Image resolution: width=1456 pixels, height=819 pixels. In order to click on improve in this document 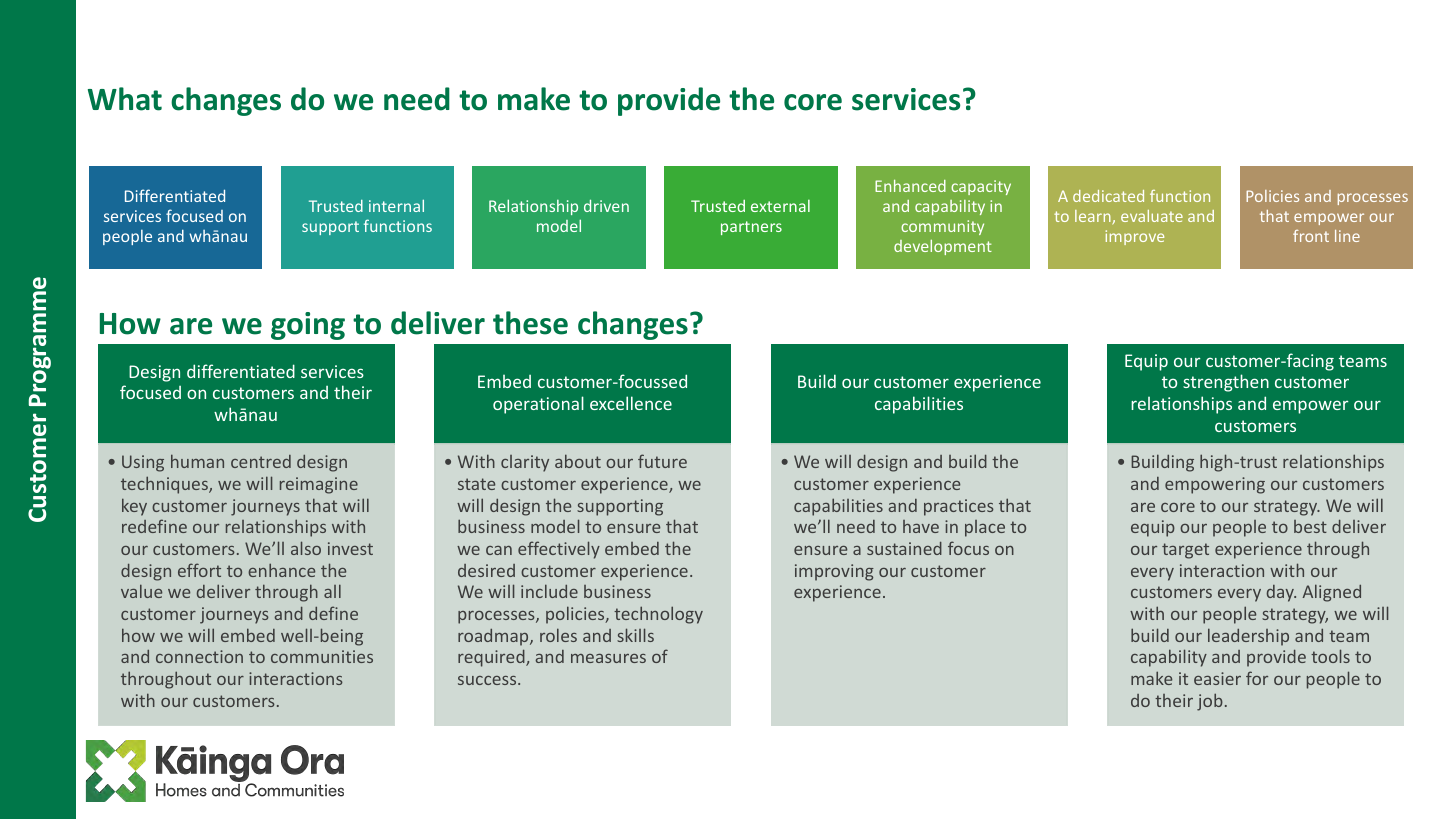, I will do `click(1135, 237)`.
